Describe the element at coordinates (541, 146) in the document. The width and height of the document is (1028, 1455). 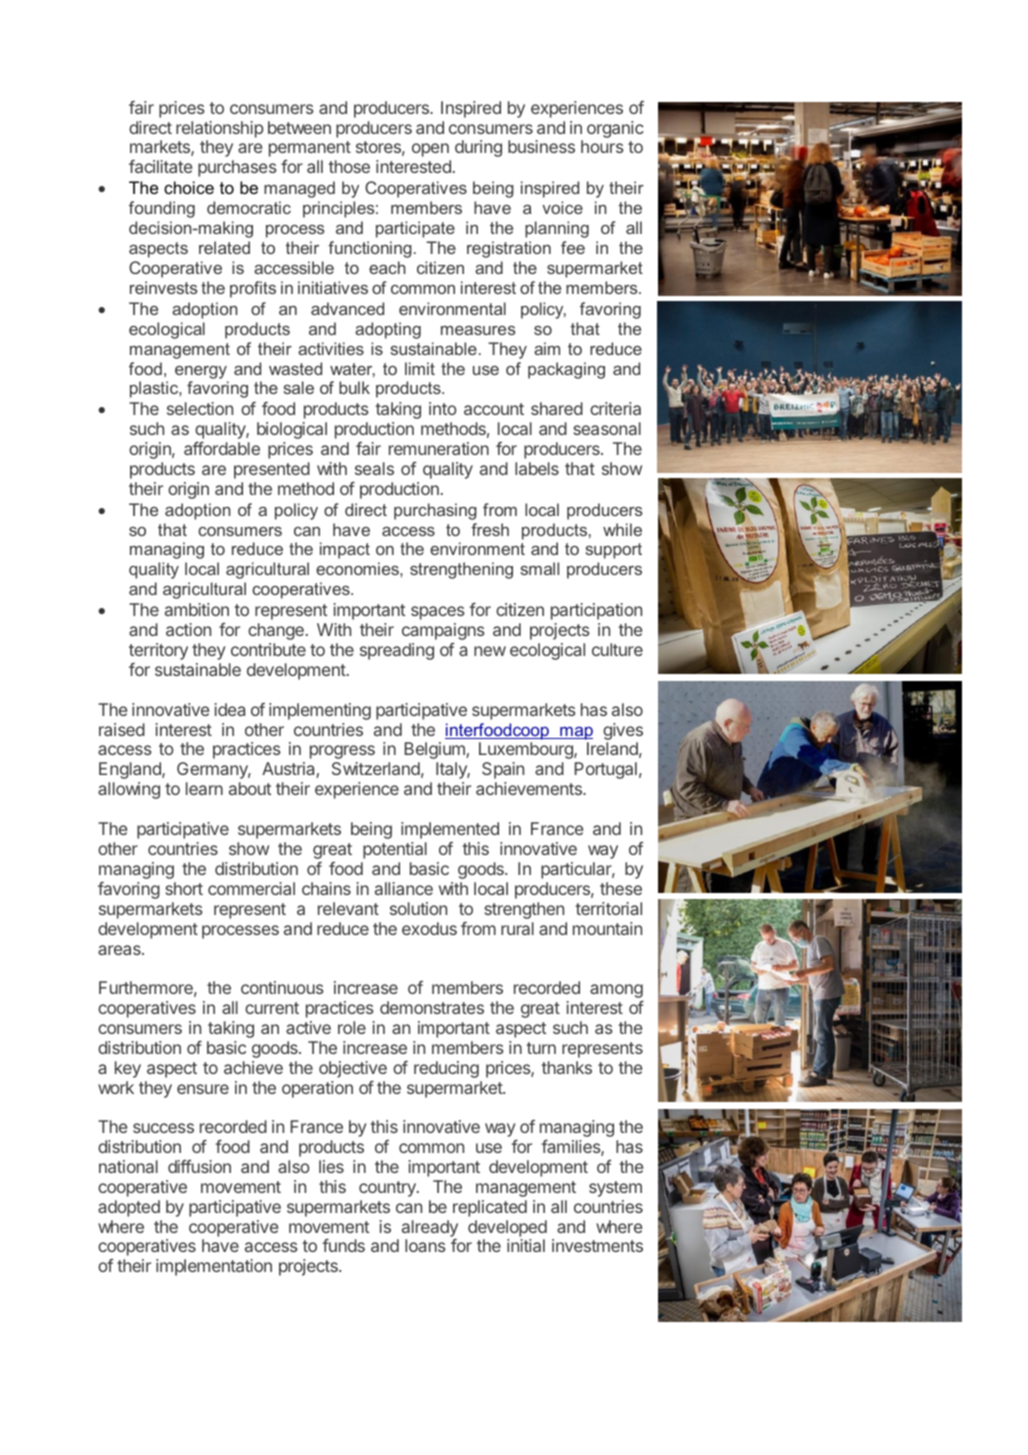
I see `business` at that location.
